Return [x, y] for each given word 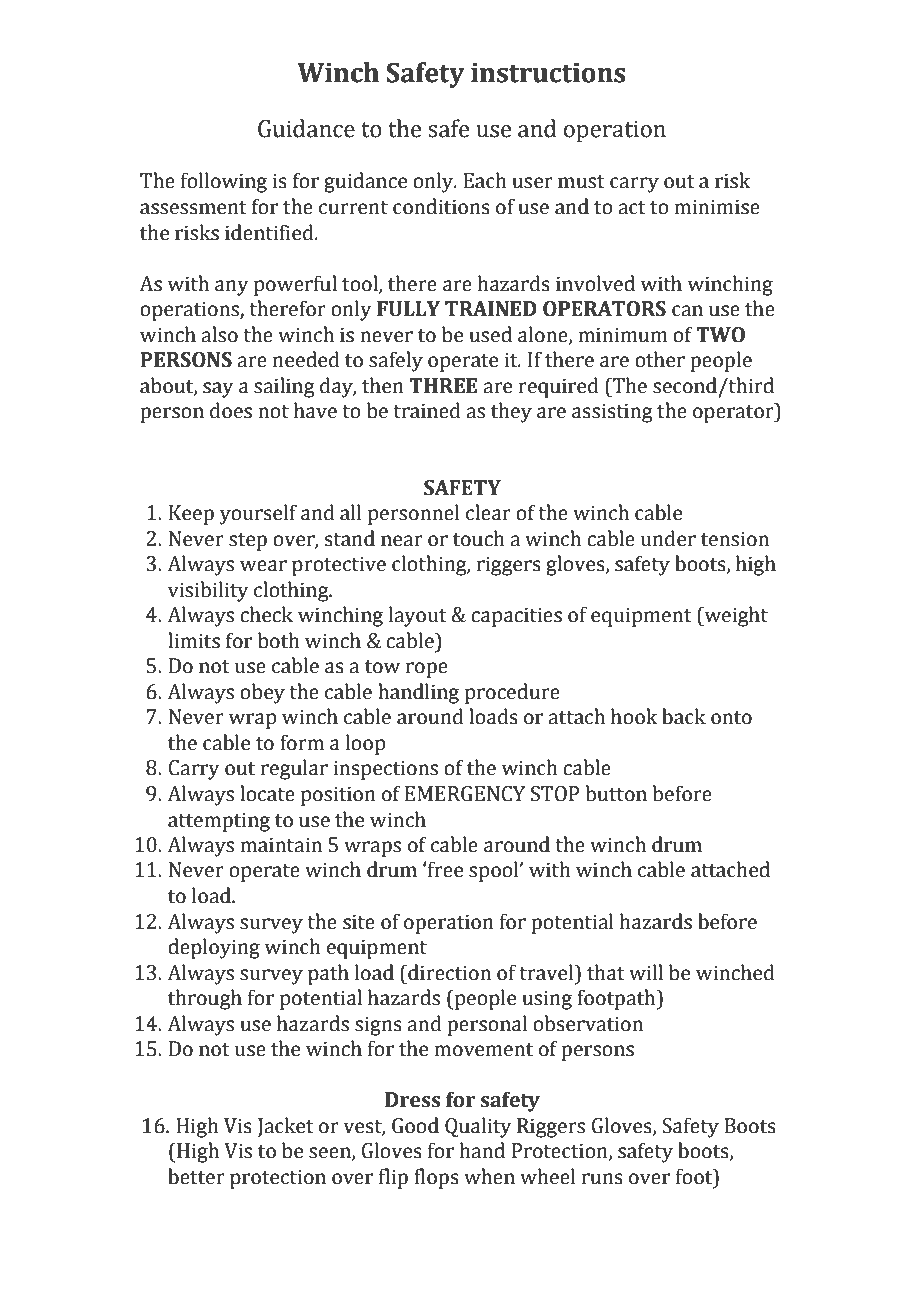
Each [485, 180]
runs [602, 1179]
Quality [478, 1127]
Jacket [285, 1127]
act [632, 208]
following [224, 182]
